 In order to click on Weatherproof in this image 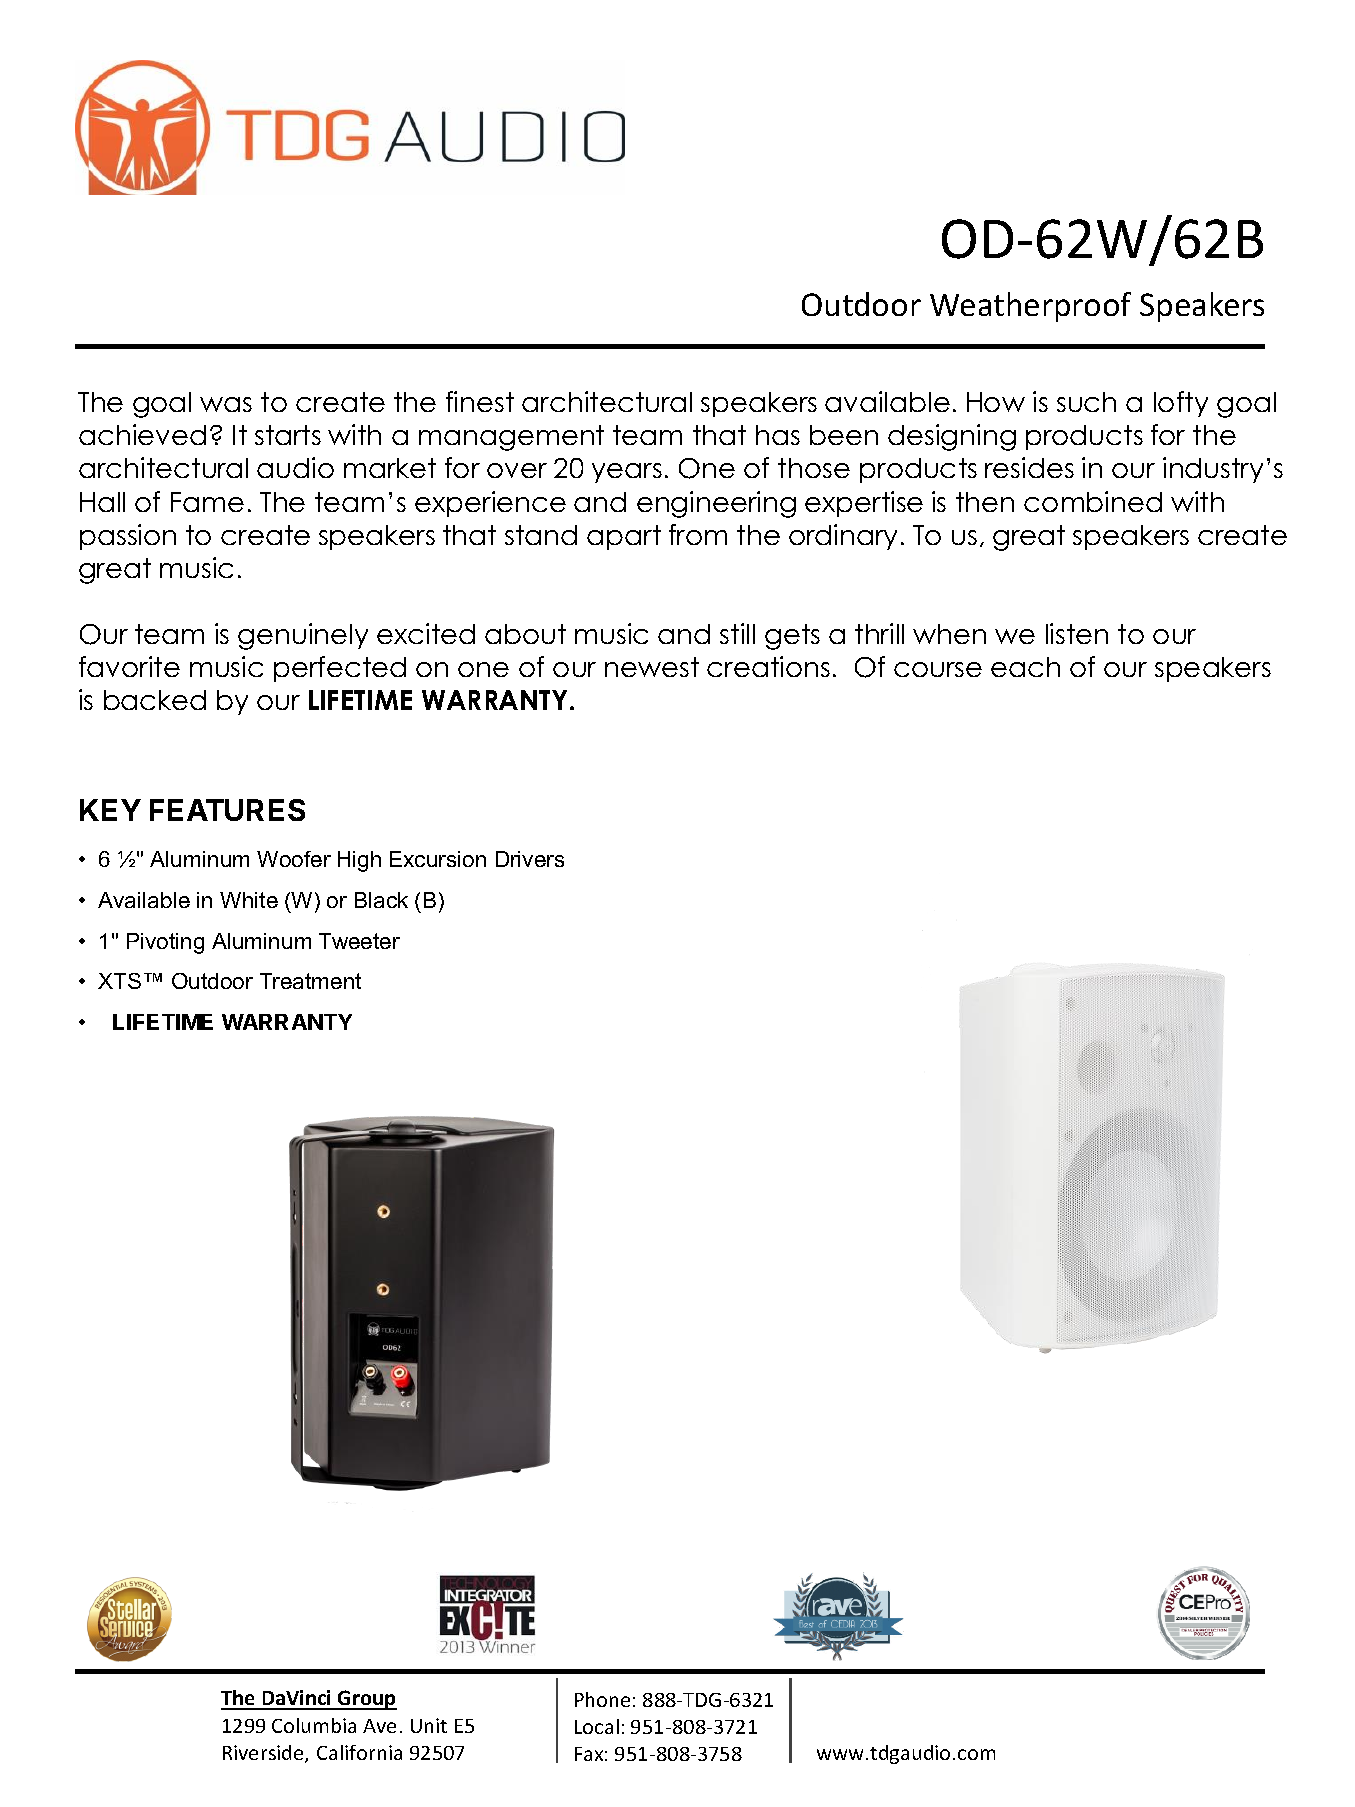, I will do `click(1030, 307)`.
